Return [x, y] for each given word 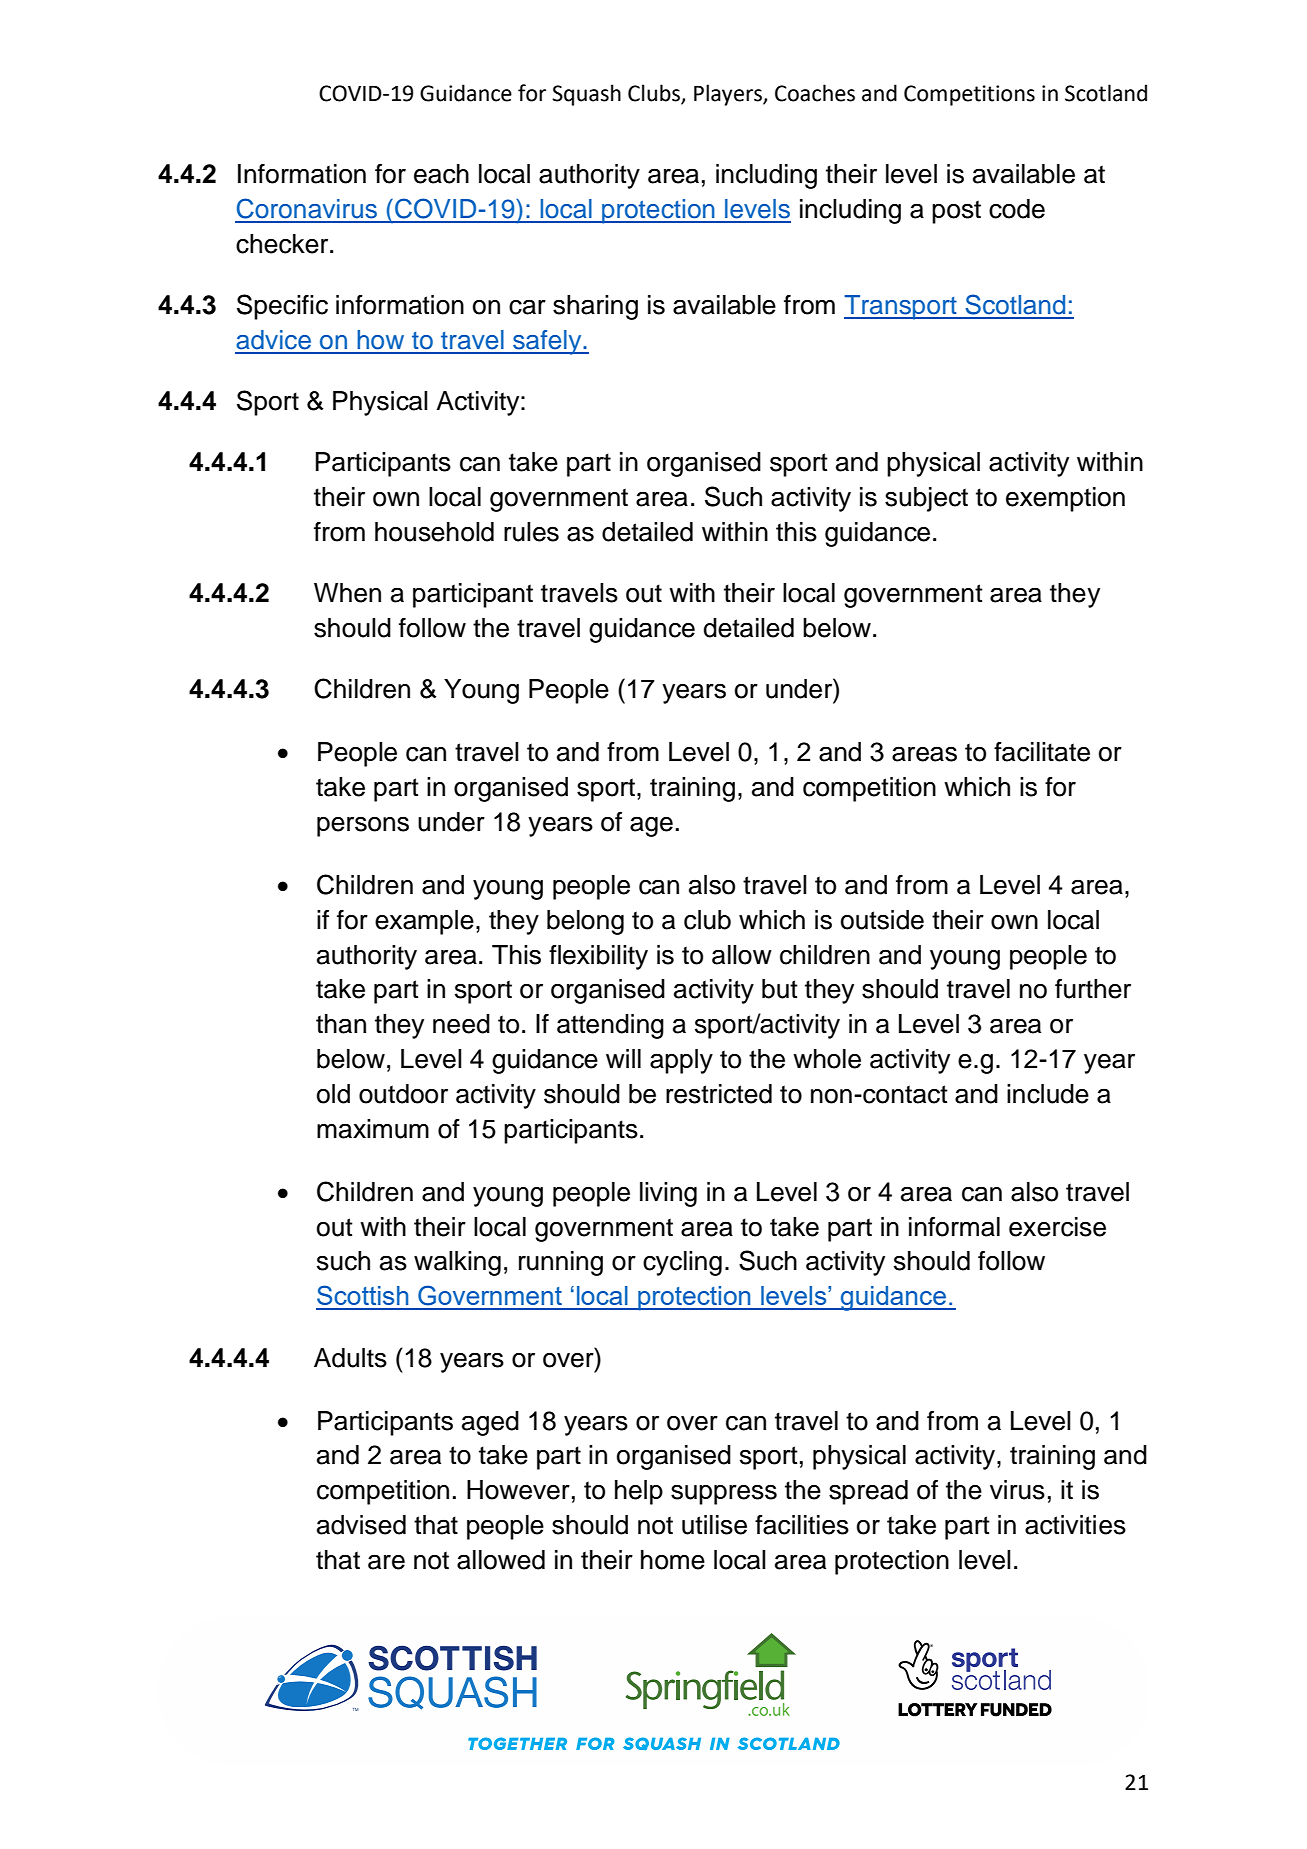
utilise [714, 1525]
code [1017, 209]
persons [363, 827]
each [441, 174]
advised [361, 1525]
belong [585, 922]
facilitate [1042, 752]
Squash [586, 95]
